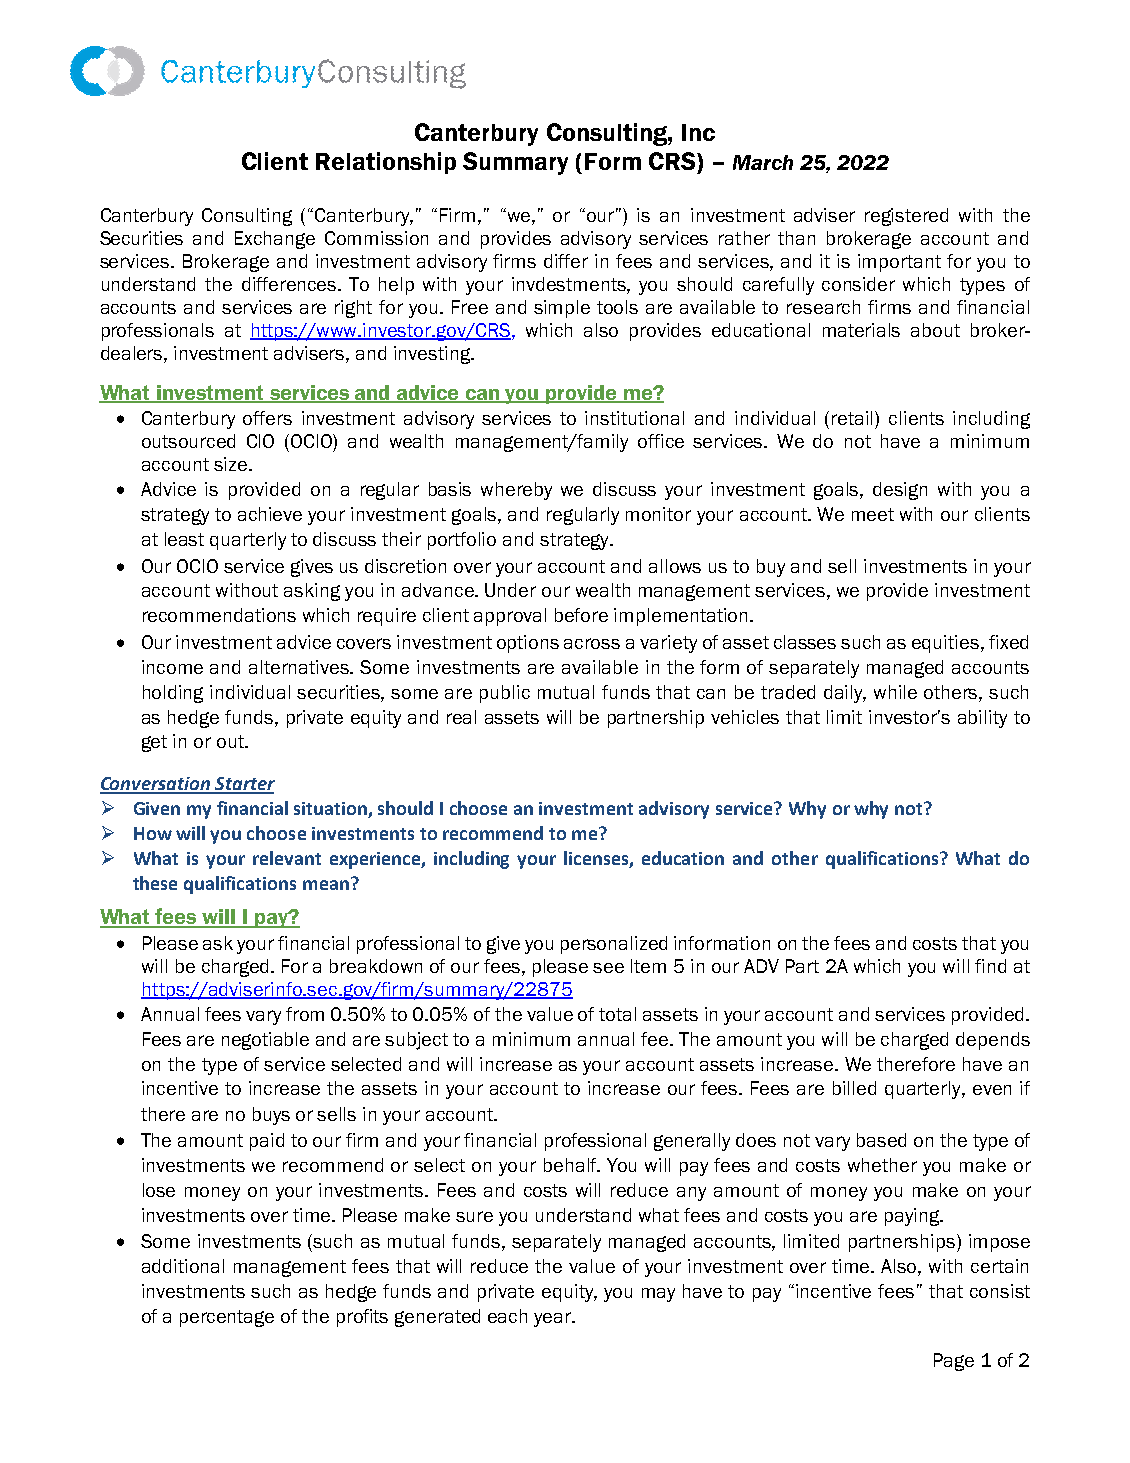  What do you see at coordinates (227, 1318) in the image?
I see `percentage` at bounding box center [227, 1318].
